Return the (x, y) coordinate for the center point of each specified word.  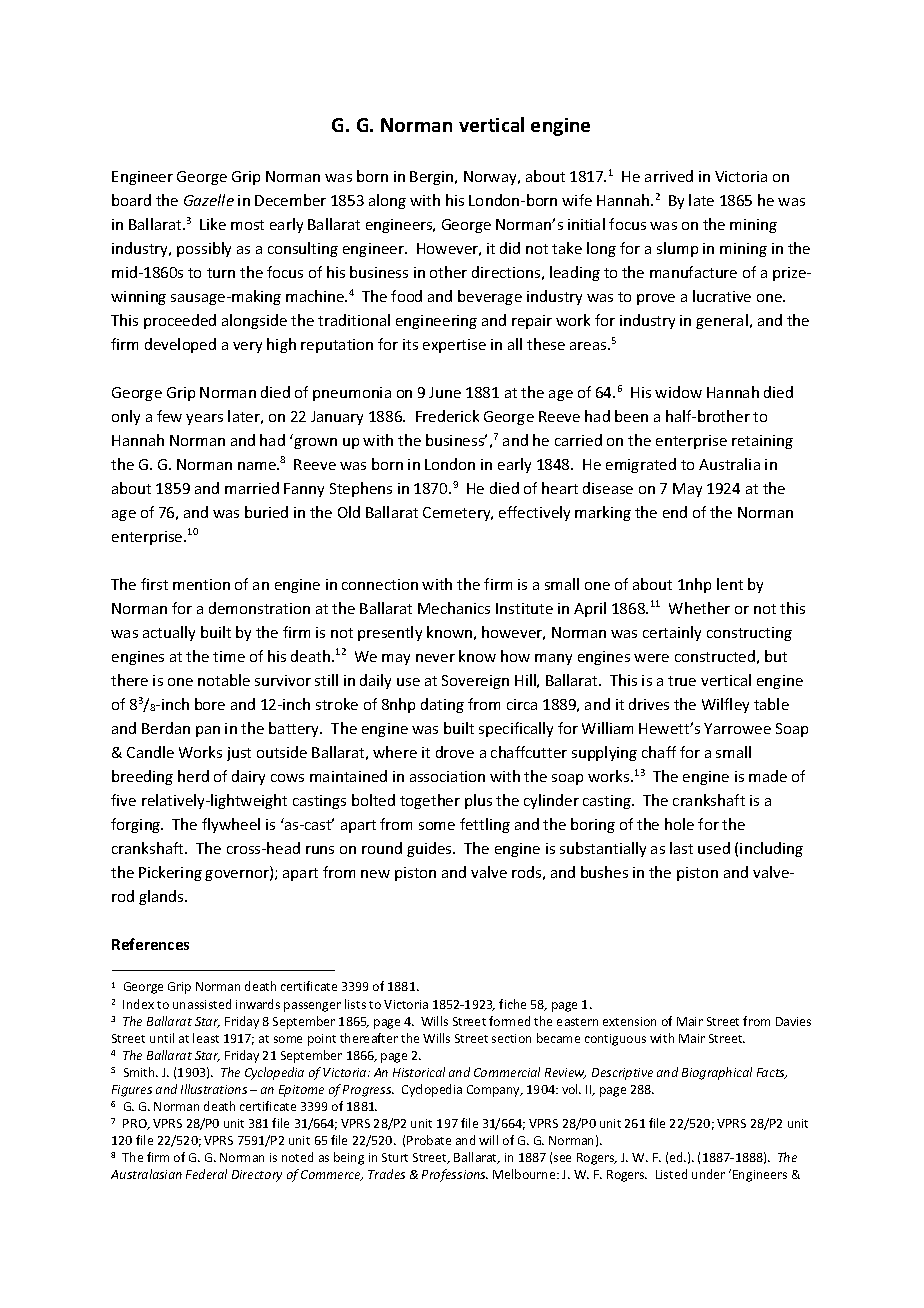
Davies (793, 1021)
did (510, 248)
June (445, 392)
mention (201, 584)
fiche (512, 1004)
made (768, 776)
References (150, 944)
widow (678, 392)
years (204, 419)
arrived (669, 176)
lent (730, 584)
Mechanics (454, 608)
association (447, 776)
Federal (206, 1174)
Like (213, 224)
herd (193, 776)
